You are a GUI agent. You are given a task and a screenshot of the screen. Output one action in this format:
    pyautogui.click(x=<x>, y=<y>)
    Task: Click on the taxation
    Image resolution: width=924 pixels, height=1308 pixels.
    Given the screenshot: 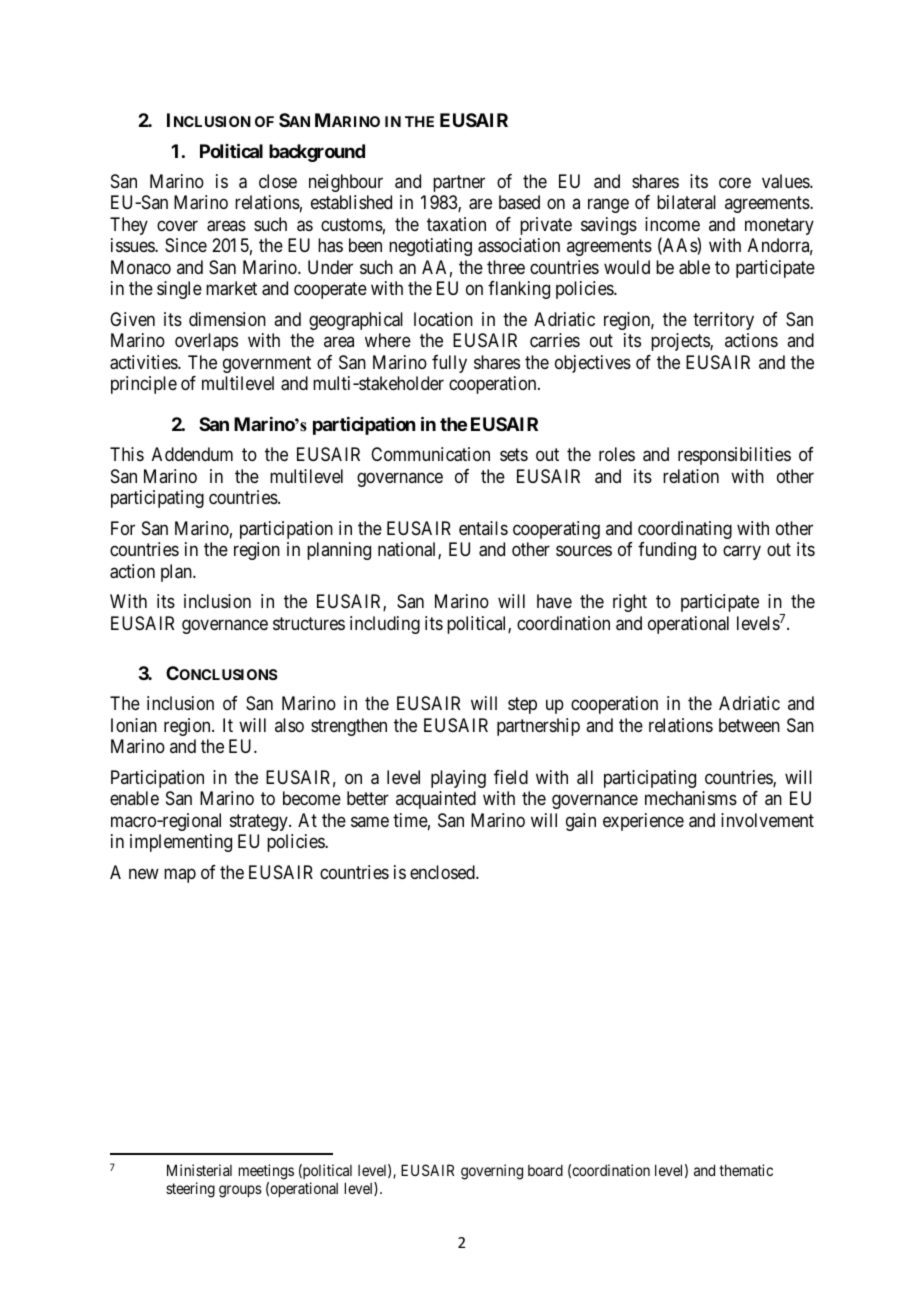 What is the action you would take?
    pyautogui.click(x=456, y=224)
